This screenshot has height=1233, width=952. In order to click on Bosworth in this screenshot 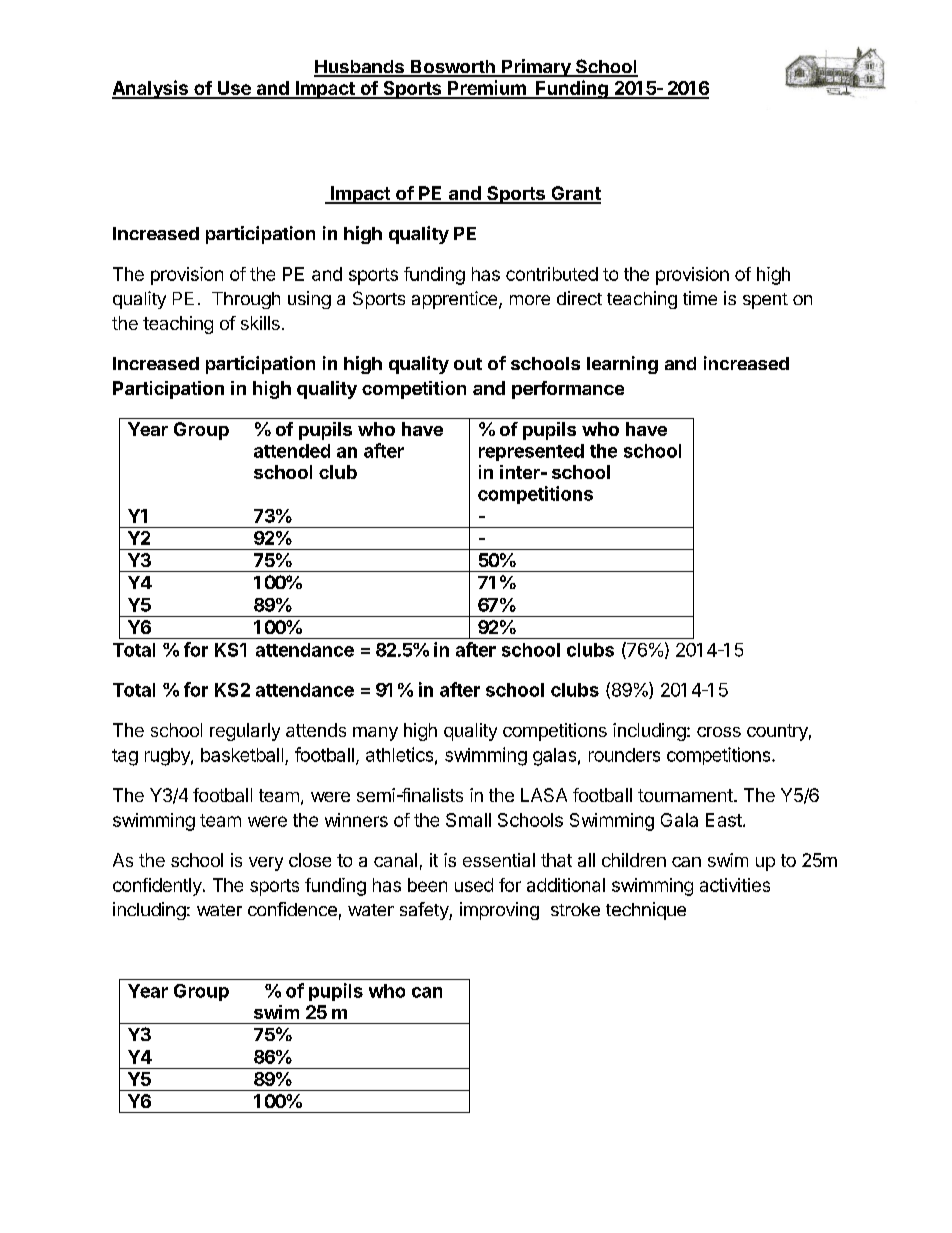, I will do `click(453, 68)`.
